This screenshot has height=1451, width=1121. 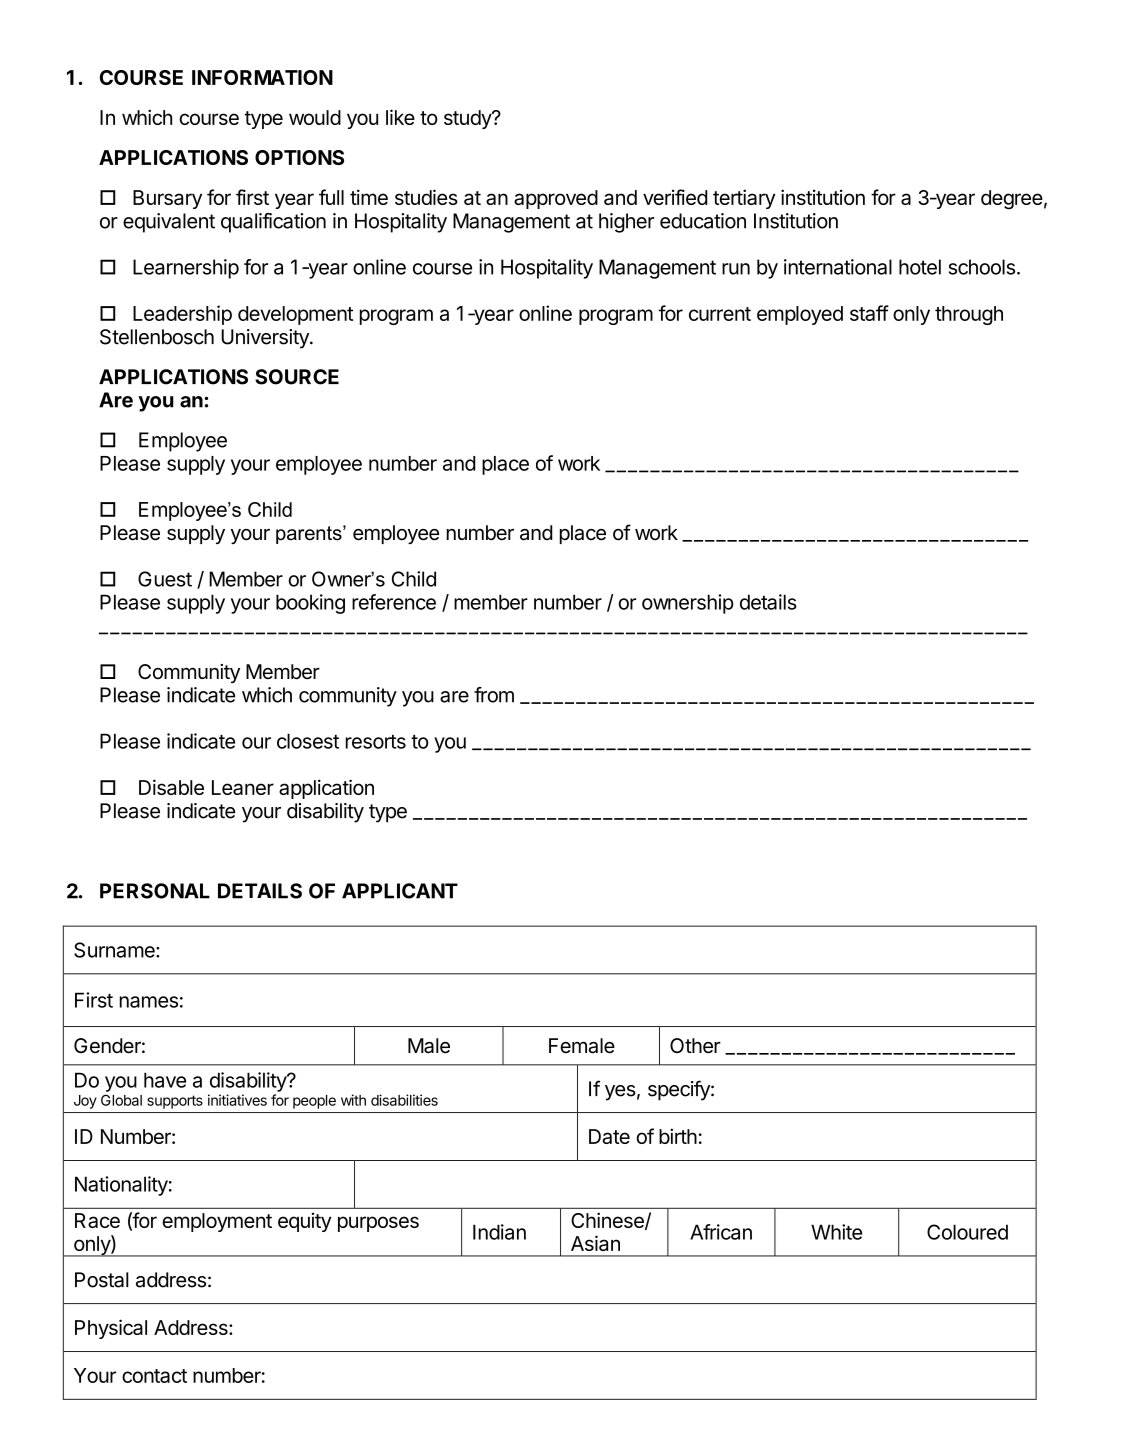 What do you see at coordinates (468, 119) in the screenshot?
I see `study` at bounding box center [468, 119].
